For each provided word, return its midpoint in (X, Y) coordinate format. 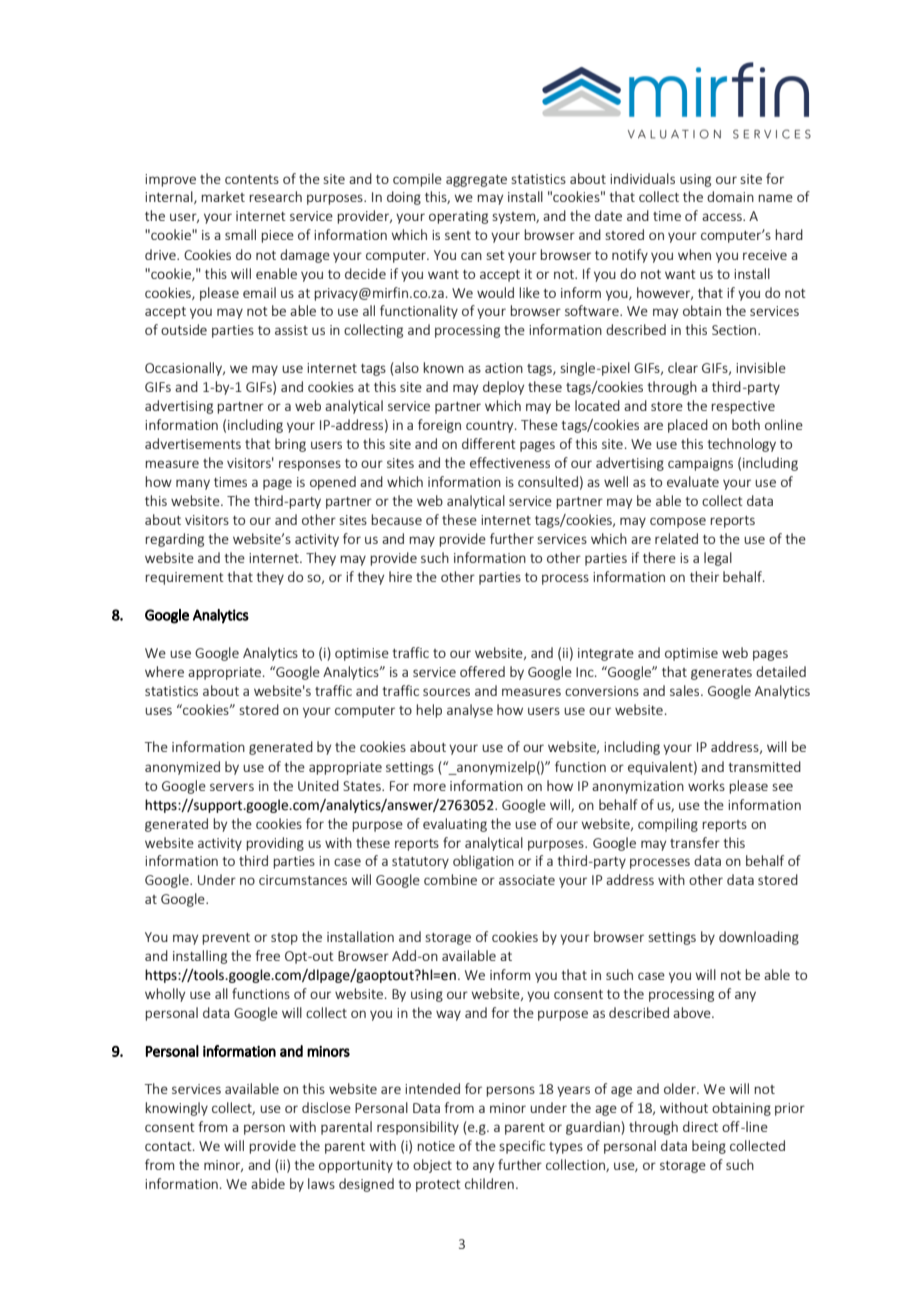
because (396, 519)
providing (275, 844)
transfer (695, 842)
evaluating (455, 825)
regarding (174, 540)
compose (678, 522)
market (223, 196)
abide (268, 1183)
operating (458, 217)
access (723, 217)
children (489, 1183)
